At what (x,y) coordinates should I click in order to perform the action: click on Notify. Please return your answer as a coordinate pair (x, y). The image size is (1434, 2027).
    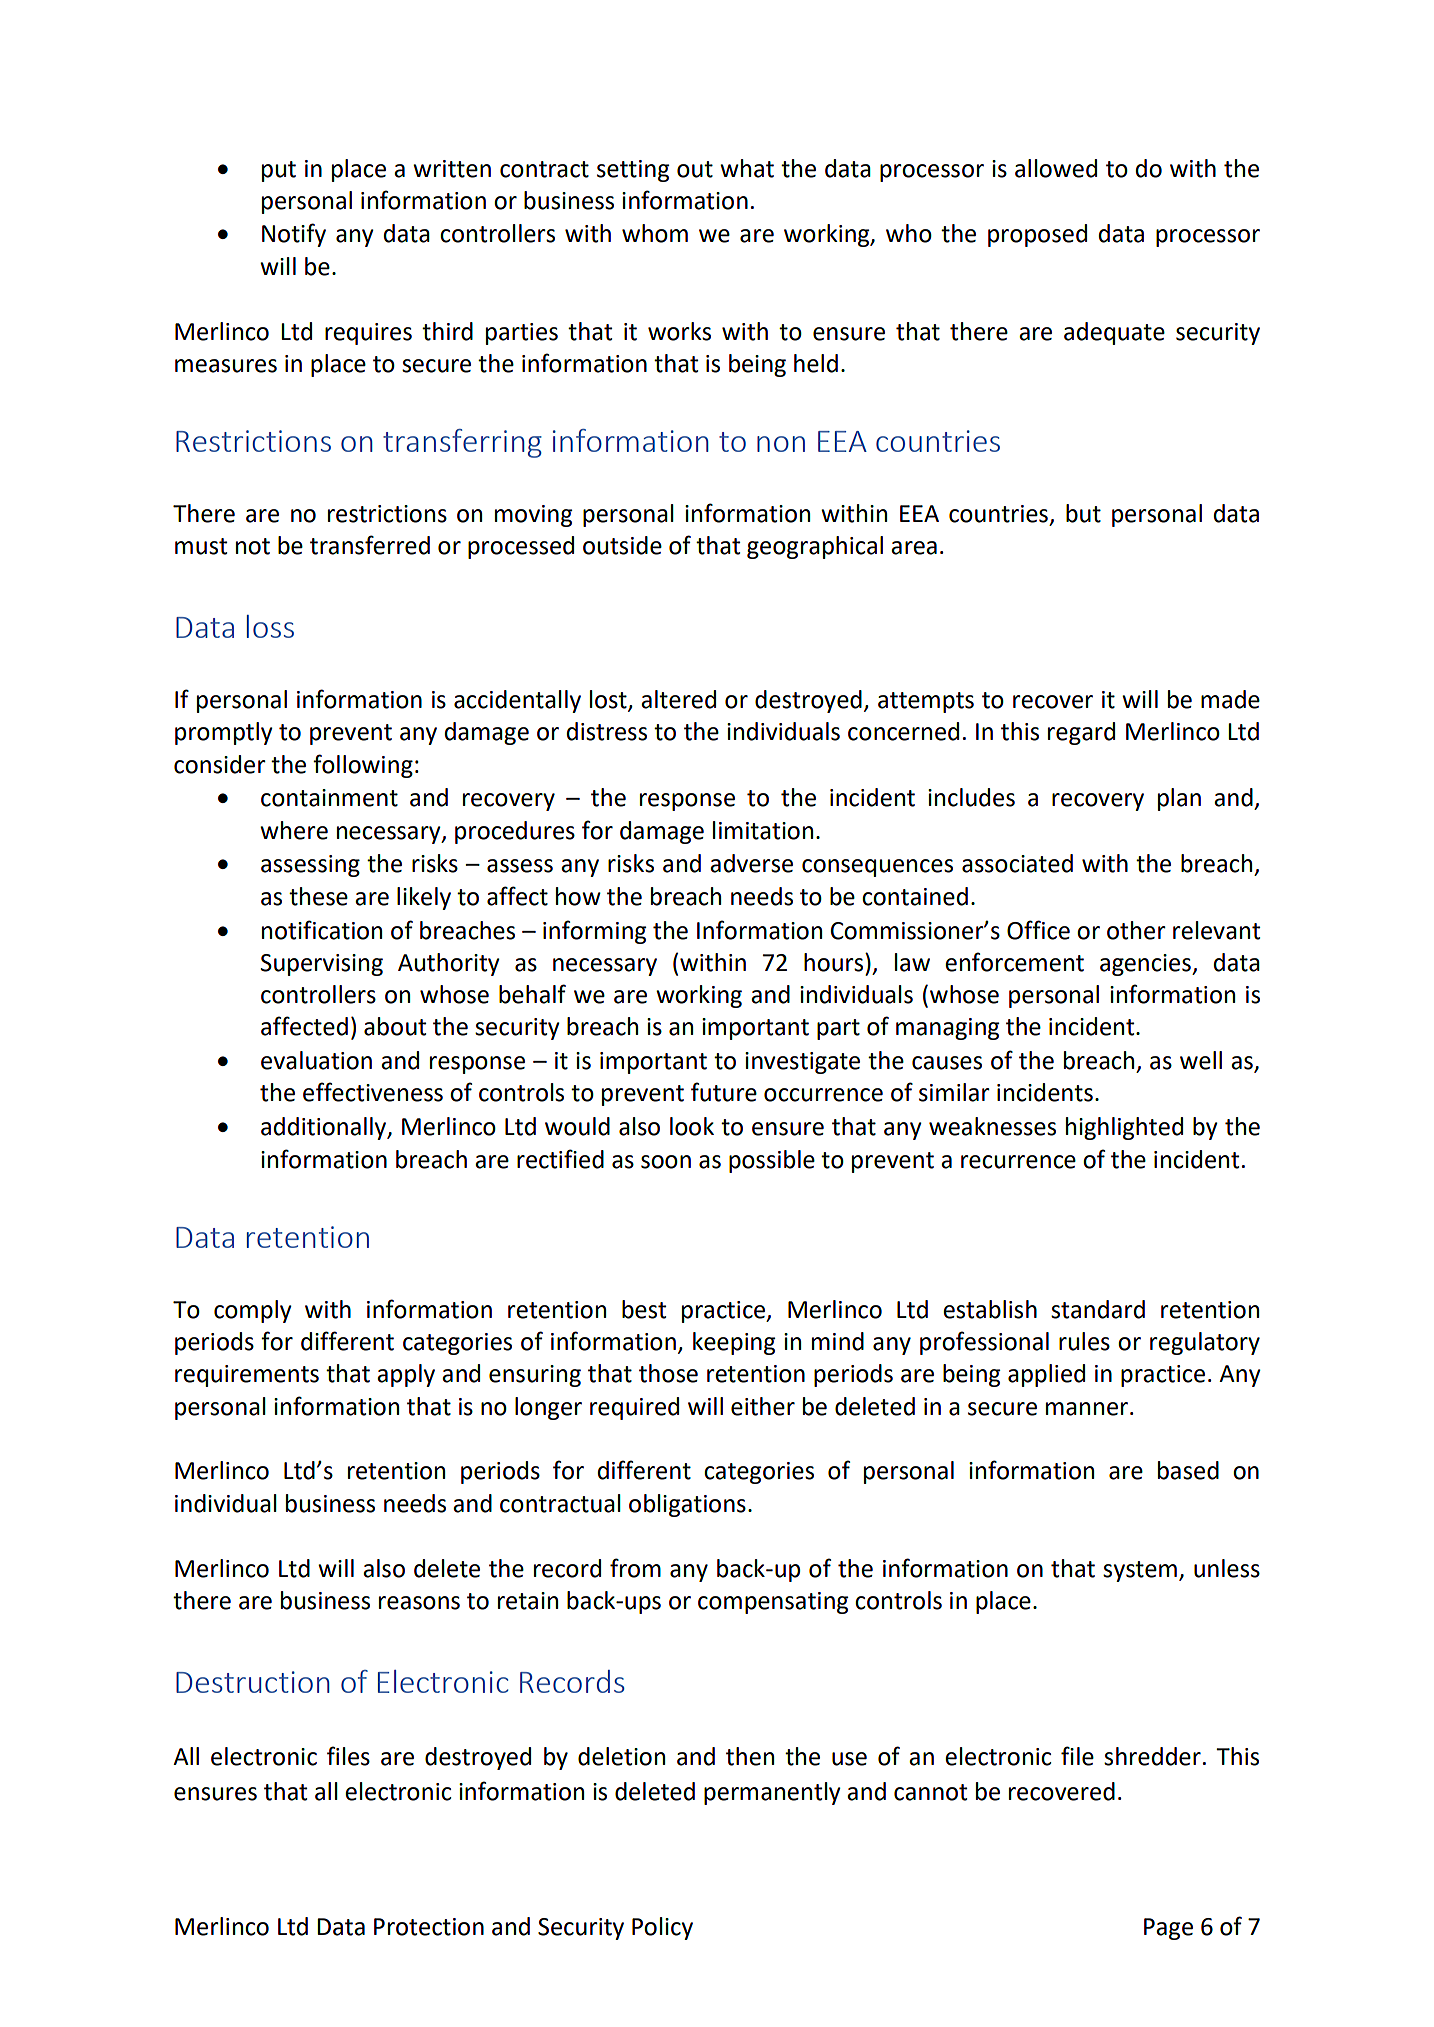
    Looking at the image, I should click on (294, 235).
